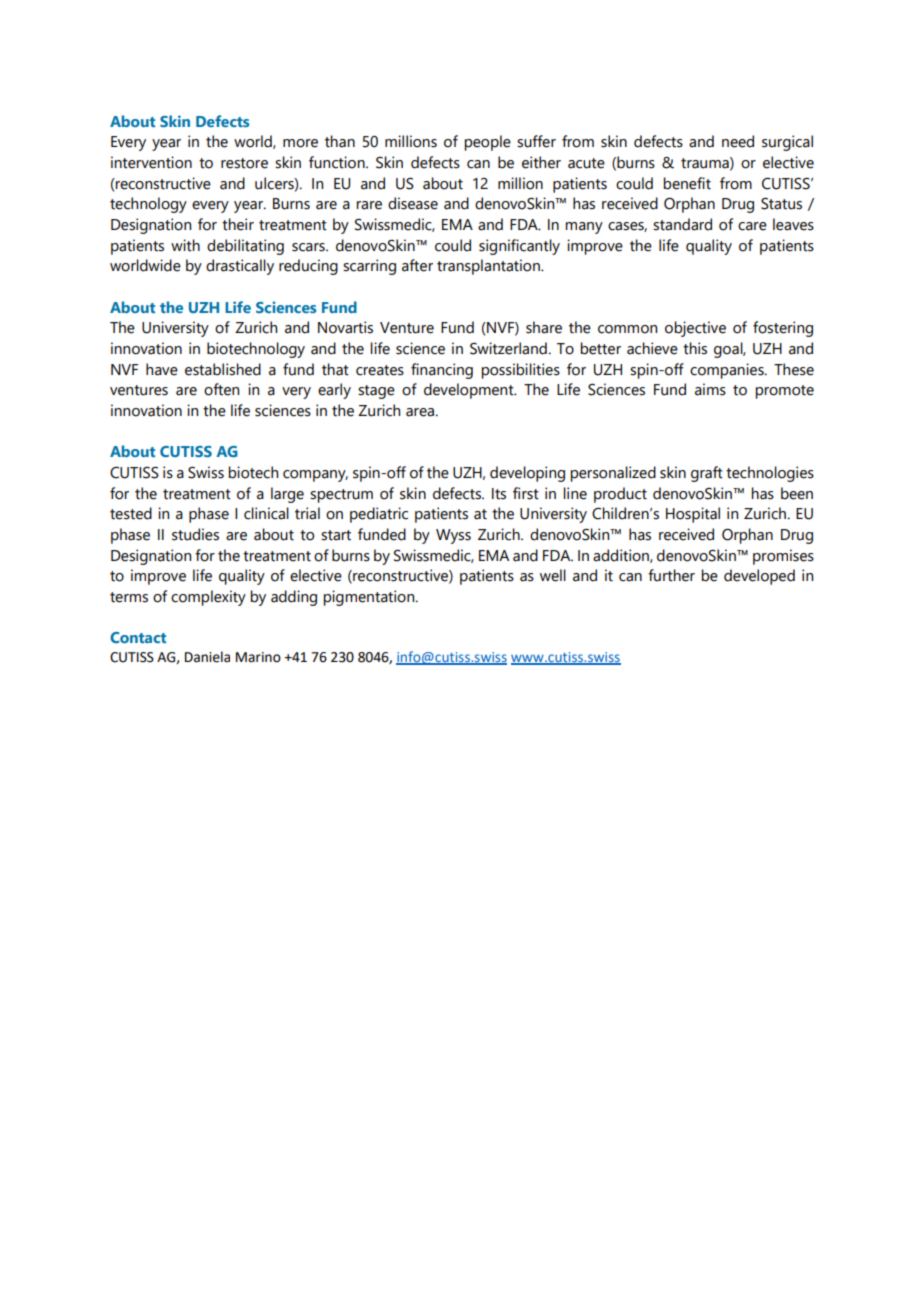  I want to click on Daniela, so click(207, 657).
